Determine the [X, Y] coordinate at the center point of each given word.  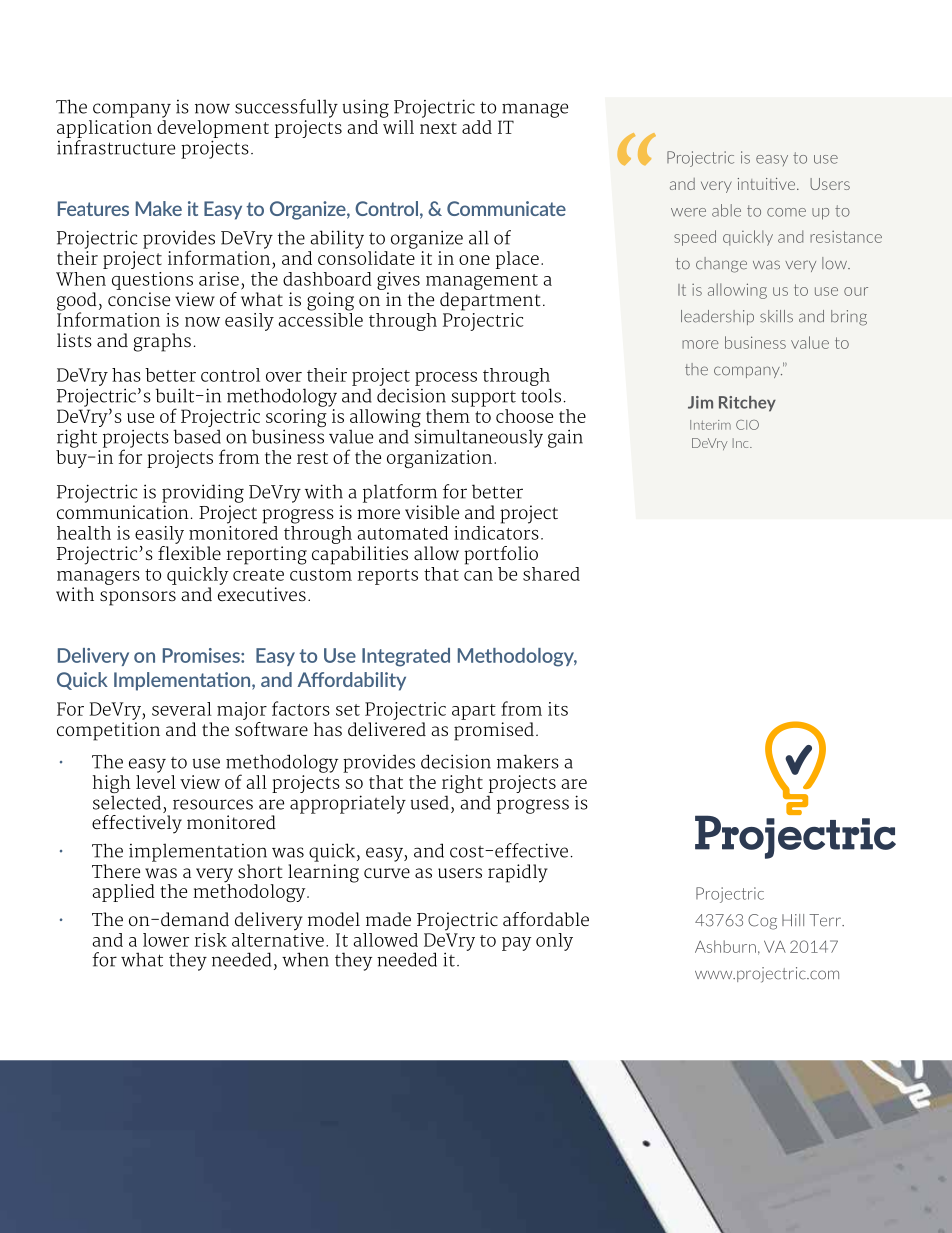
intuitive [768, 184]
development [213, 129]
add [477, 127]
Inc [742, 443]
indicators [496, 531]
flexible [189, 552]
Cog [762, 922]
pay [517, 944]
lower [166, 940]
